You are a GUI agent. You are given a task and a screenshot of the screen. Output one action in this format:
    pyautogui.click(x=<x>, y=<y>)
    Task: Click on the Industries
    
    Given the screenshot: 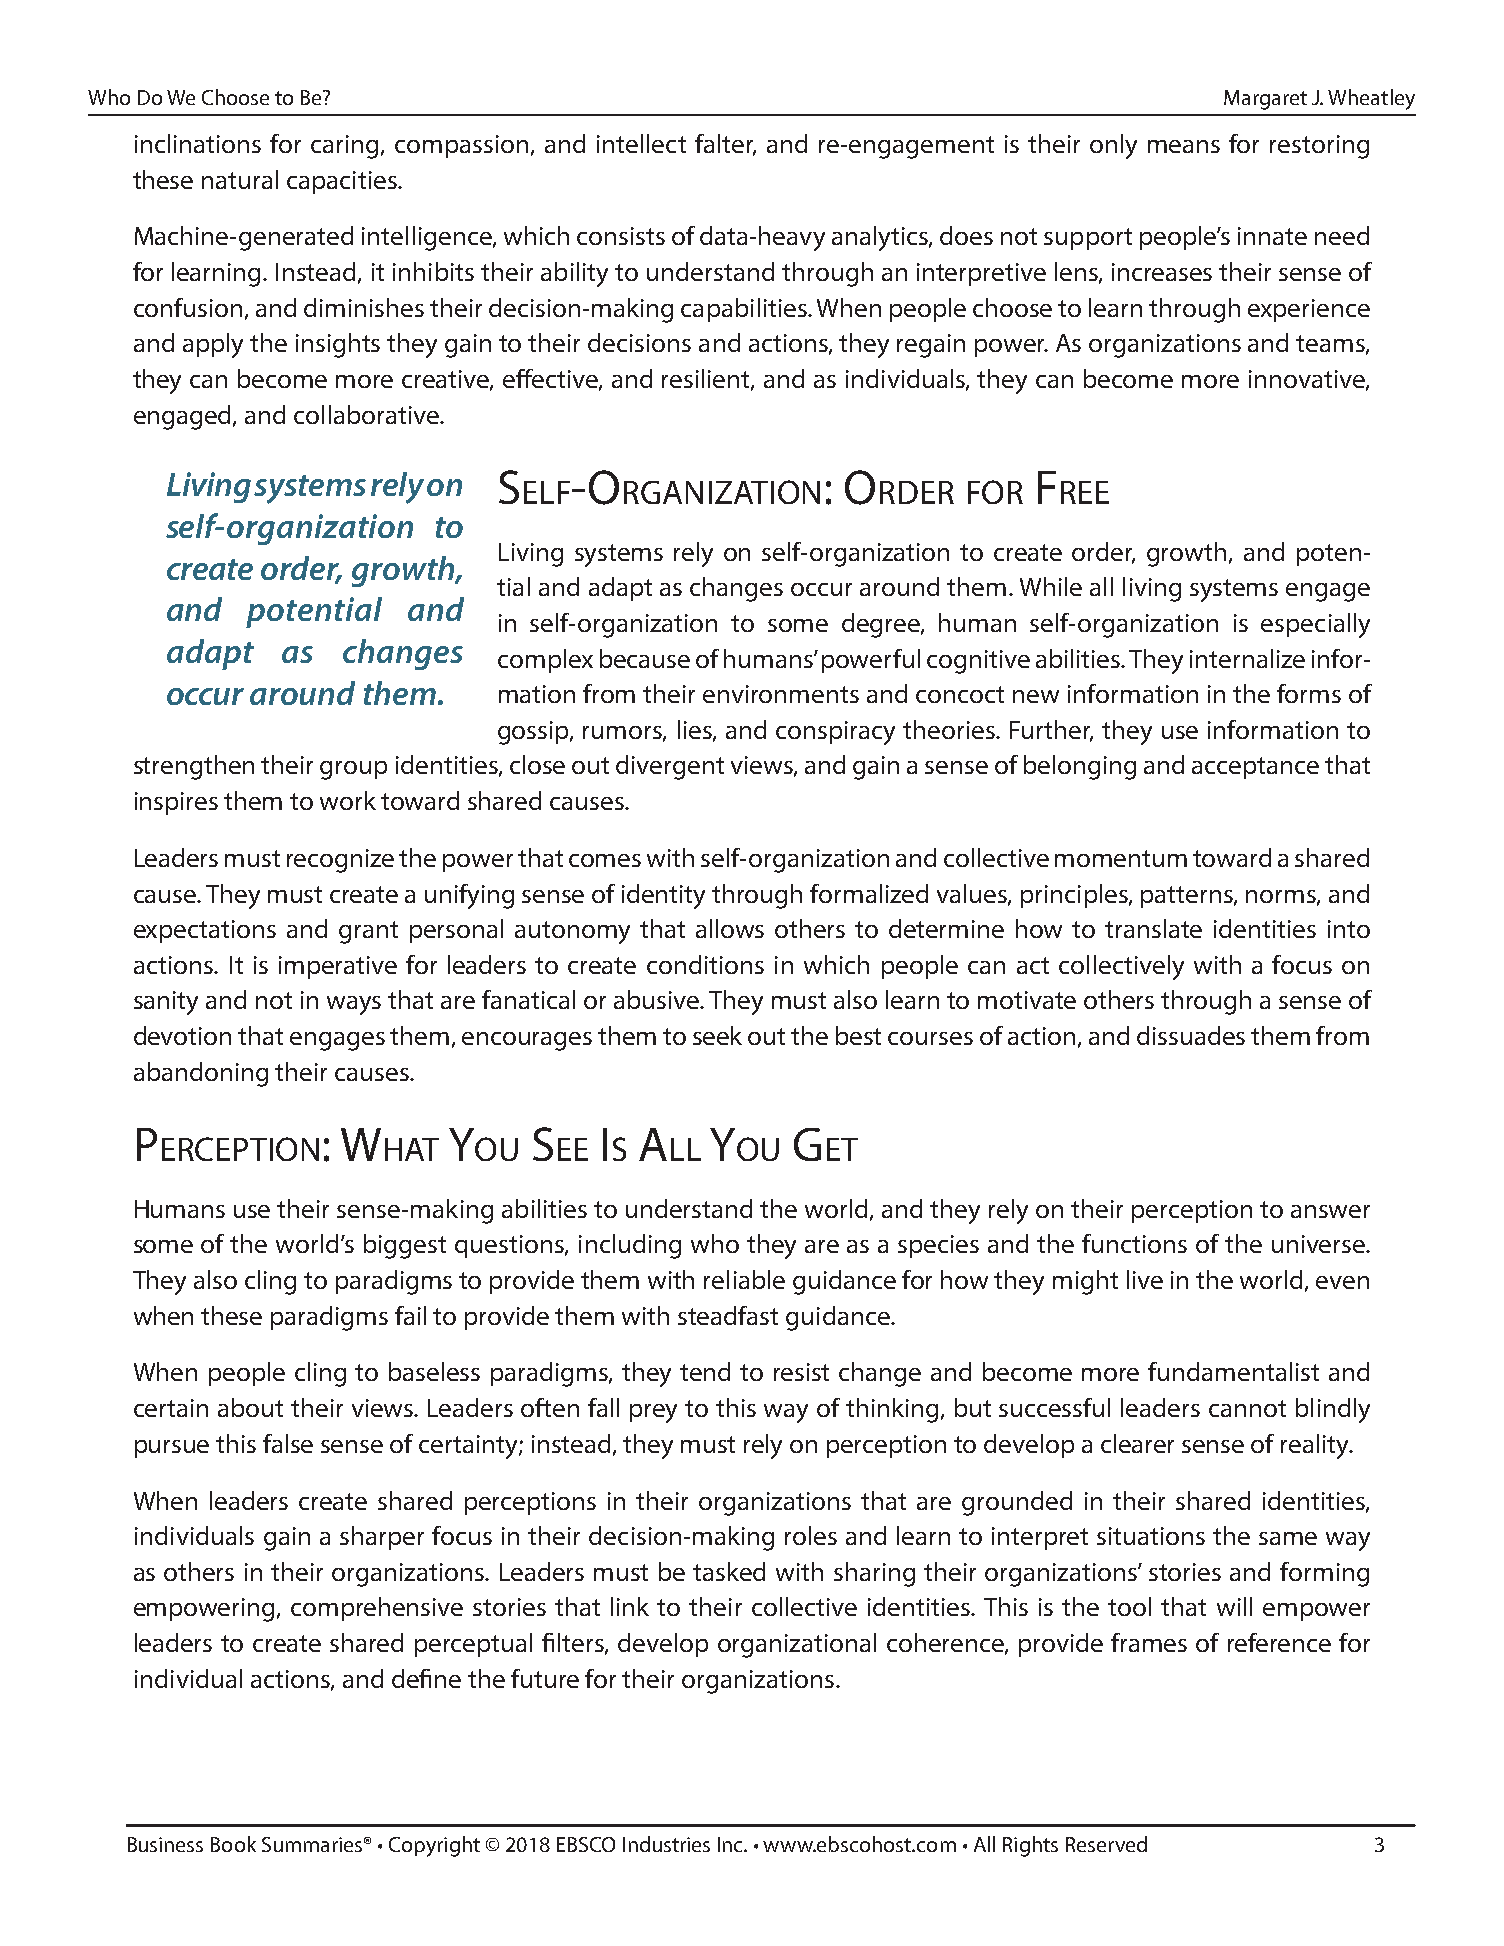 What is the action you would take?
    pyautogui.click(x=666, y=1844)
